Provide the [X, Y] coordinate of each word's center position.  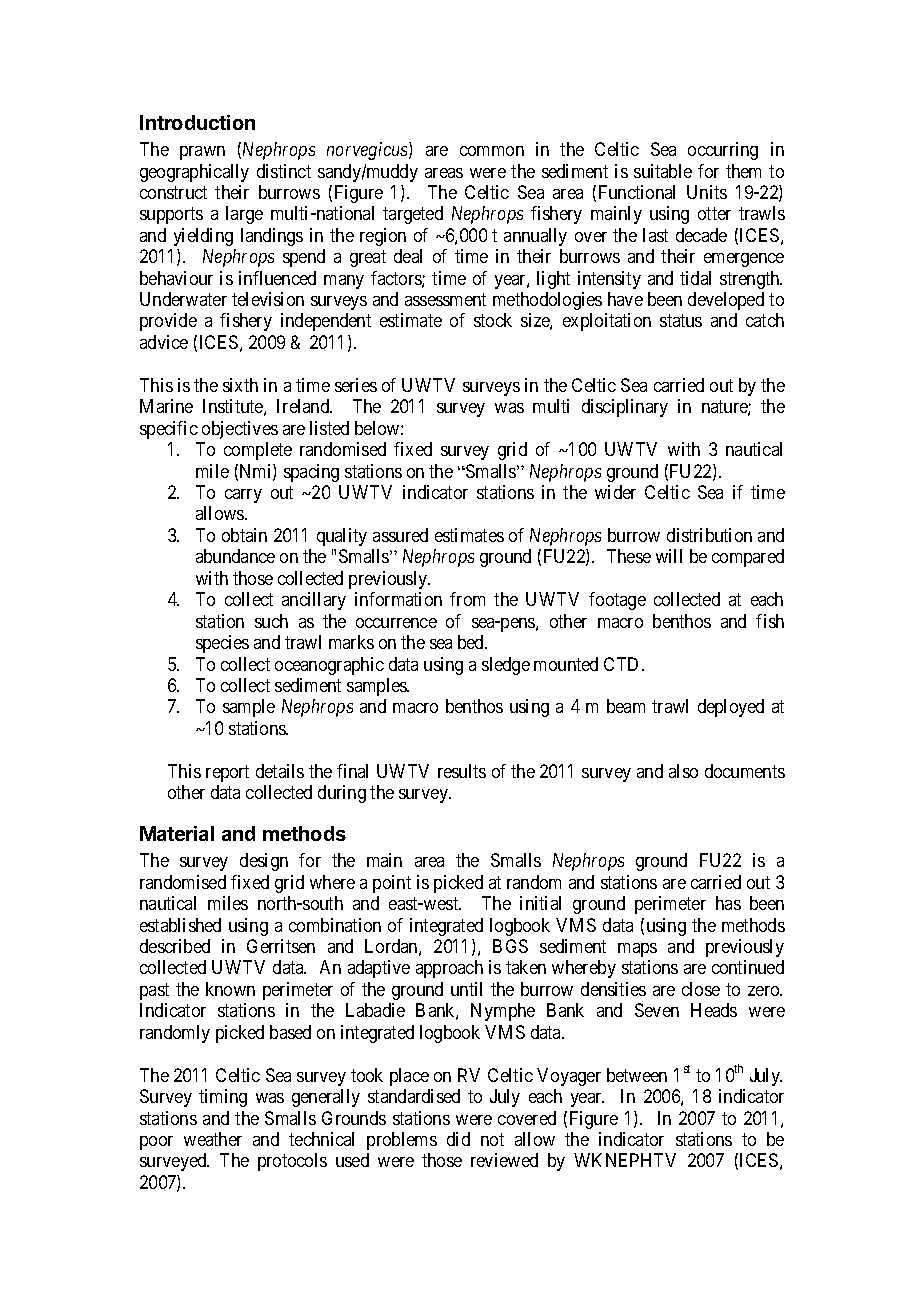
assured [400, 535]
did [458, 1139]
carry [243, 496]
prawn [202, 153]
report [227, 773]
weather [213, 1139]
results [462, 771]
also [683, 771]
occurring [723, 151]
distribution [709, 535]
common [492, 151]
